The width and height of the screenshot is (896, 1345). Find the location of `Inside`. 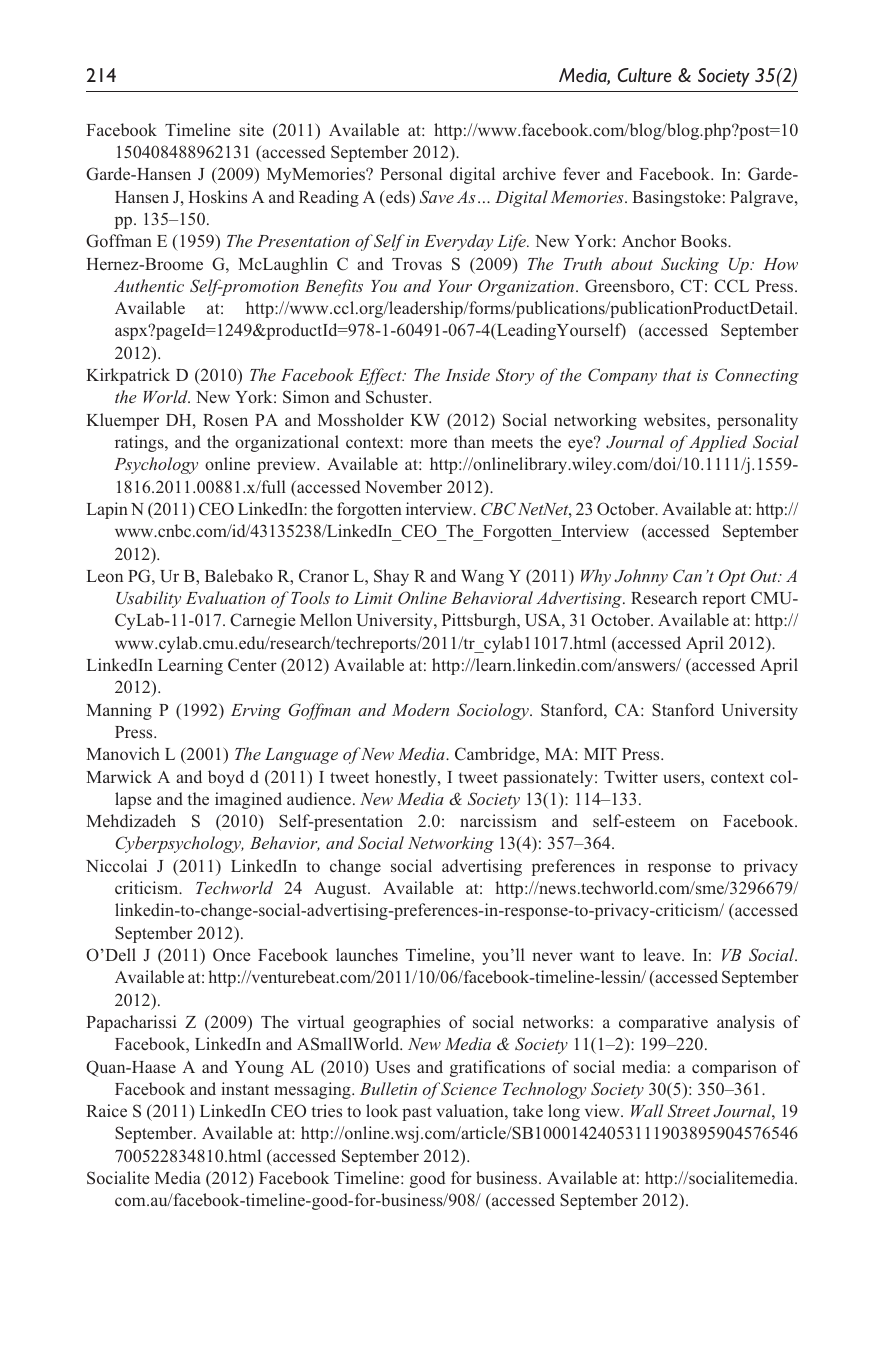

Inside is located at coordinates (467, 374).
